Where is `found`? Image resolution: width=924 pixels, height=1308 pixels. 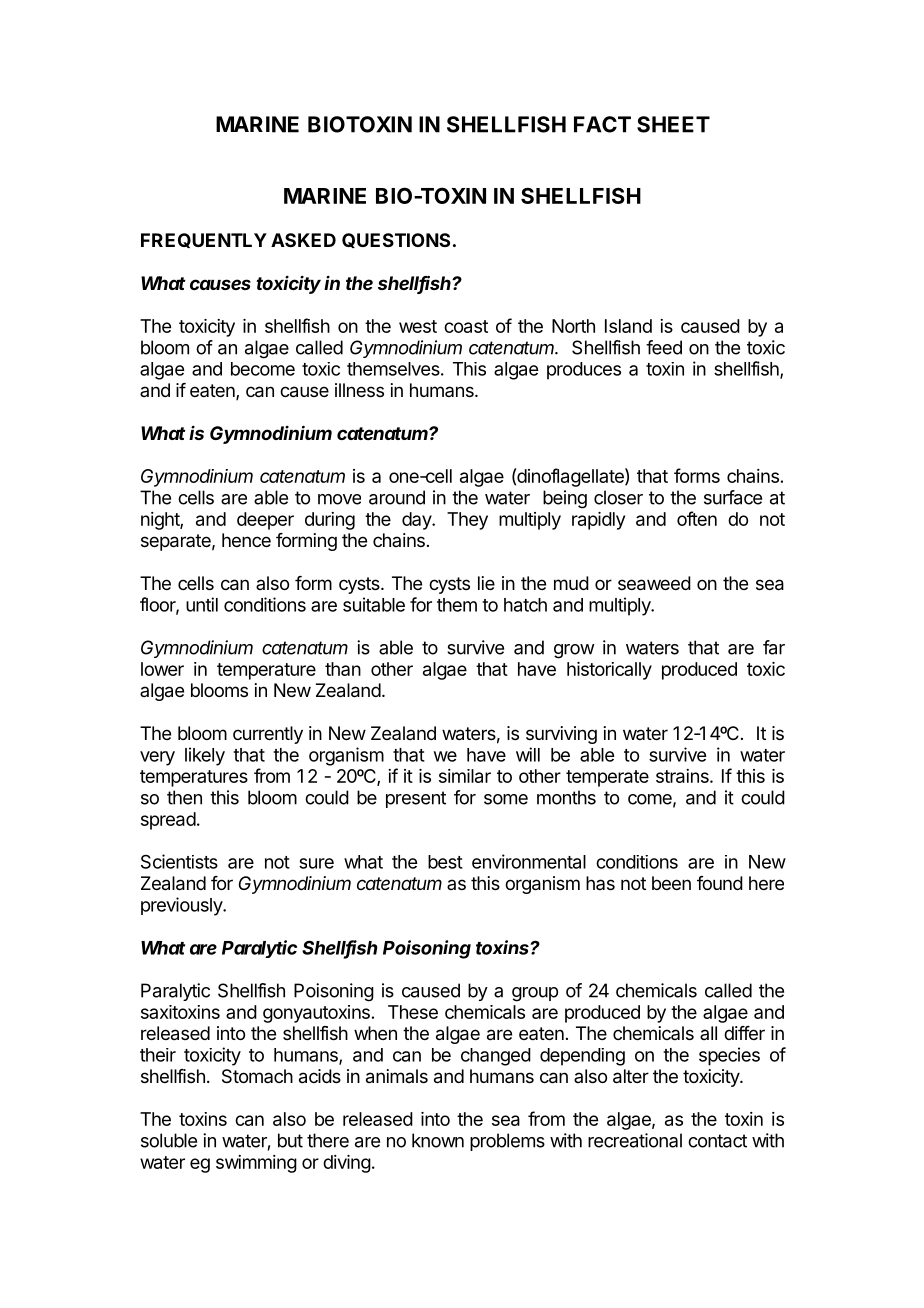
found is located at coordinates (720, 883).
